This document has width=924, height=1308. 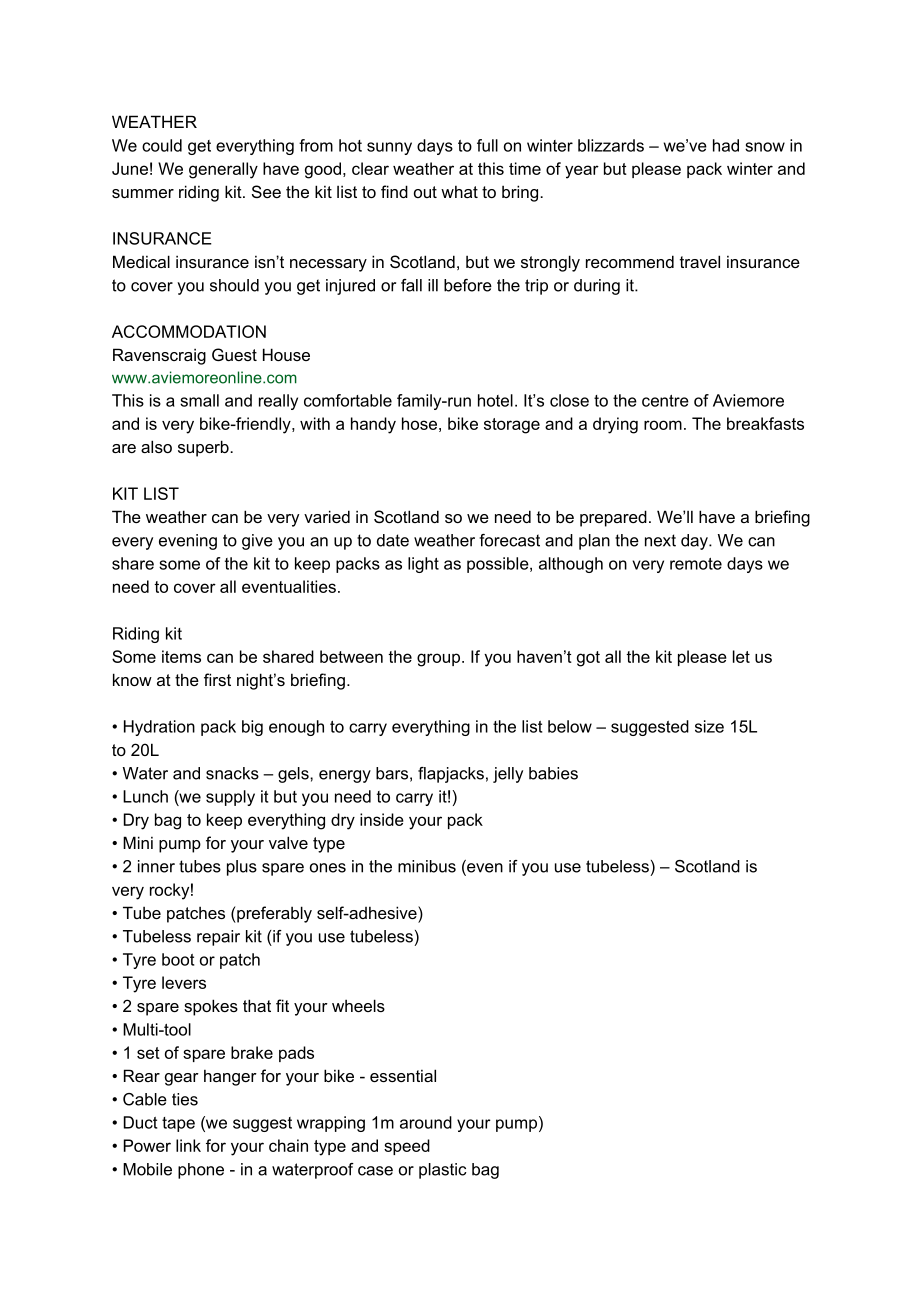 I want to click on generally, so click(x=223, y=170).
